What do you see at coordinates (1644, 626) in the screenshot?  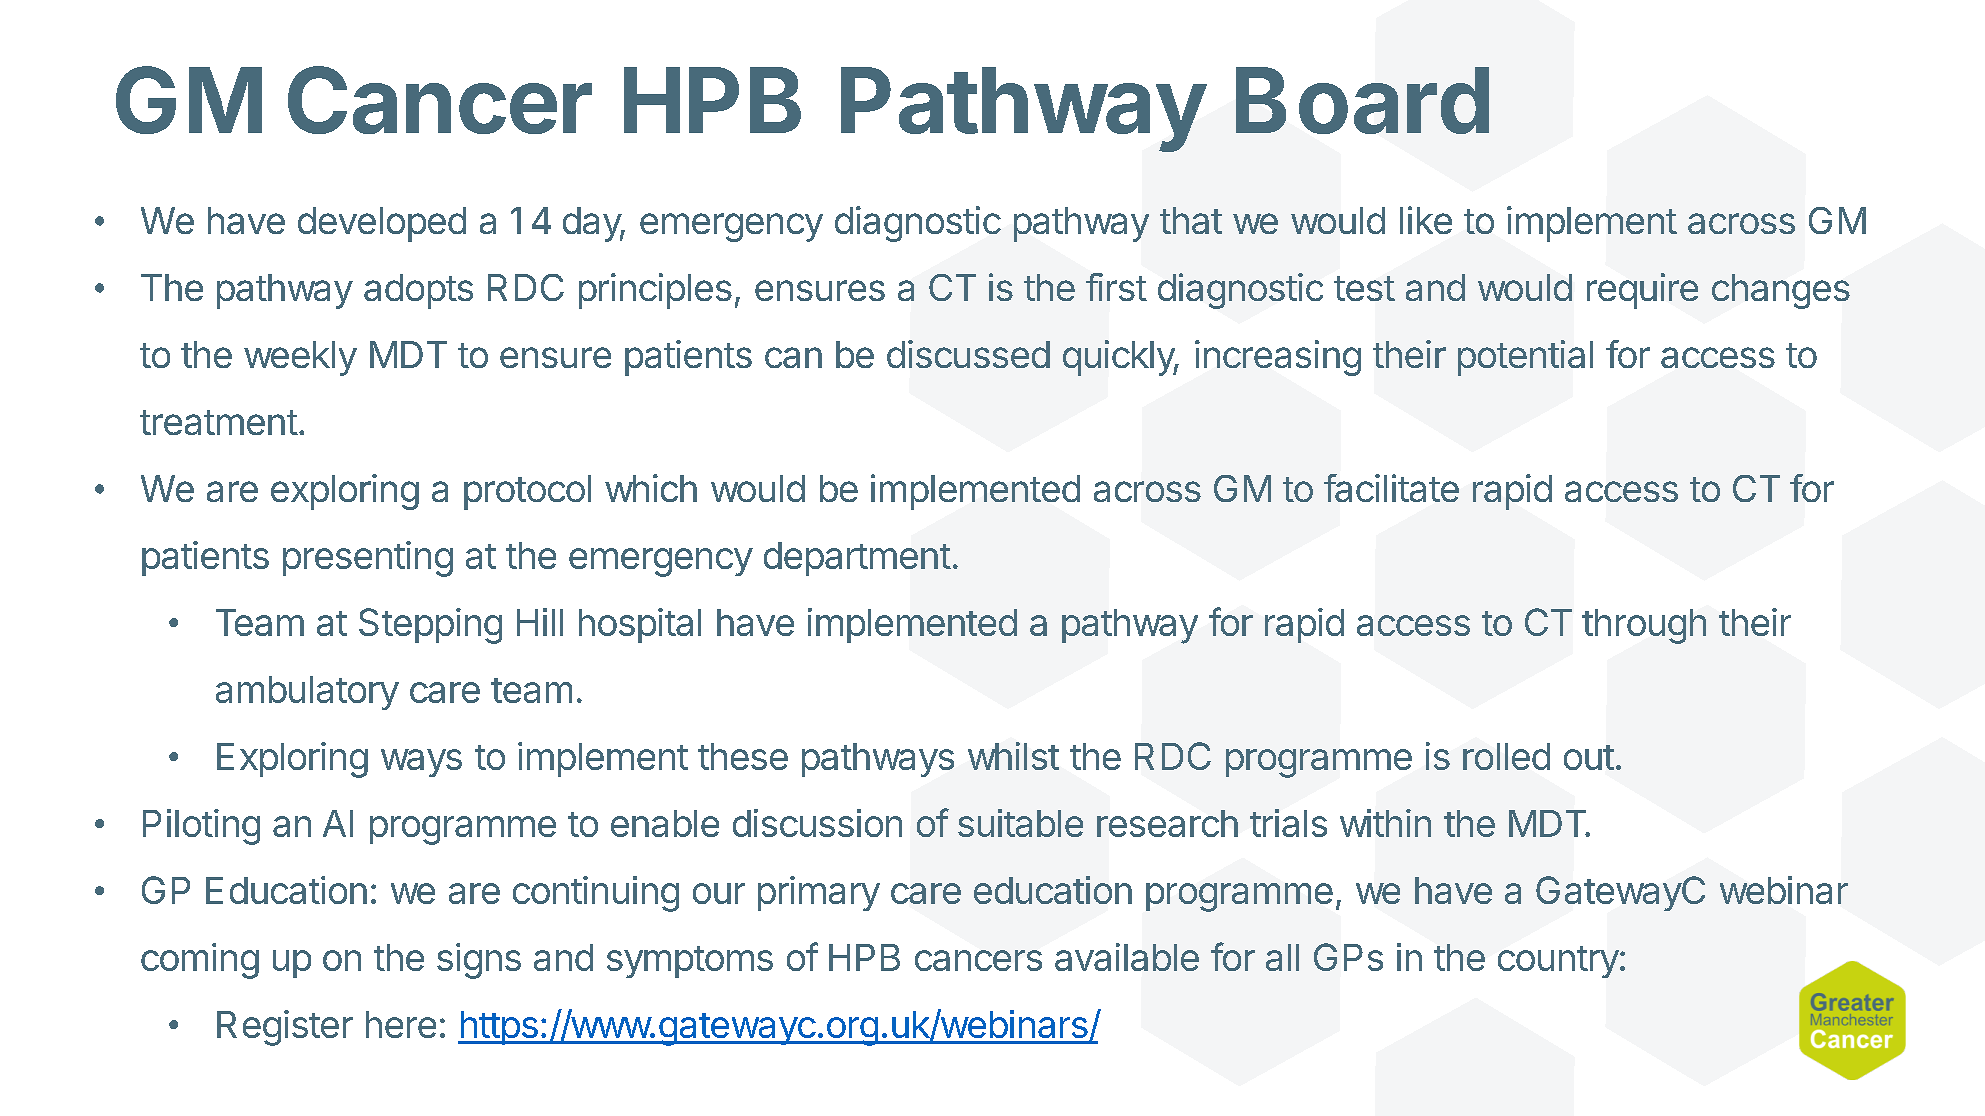 I see `through` at bounding box center [1644, 626].
